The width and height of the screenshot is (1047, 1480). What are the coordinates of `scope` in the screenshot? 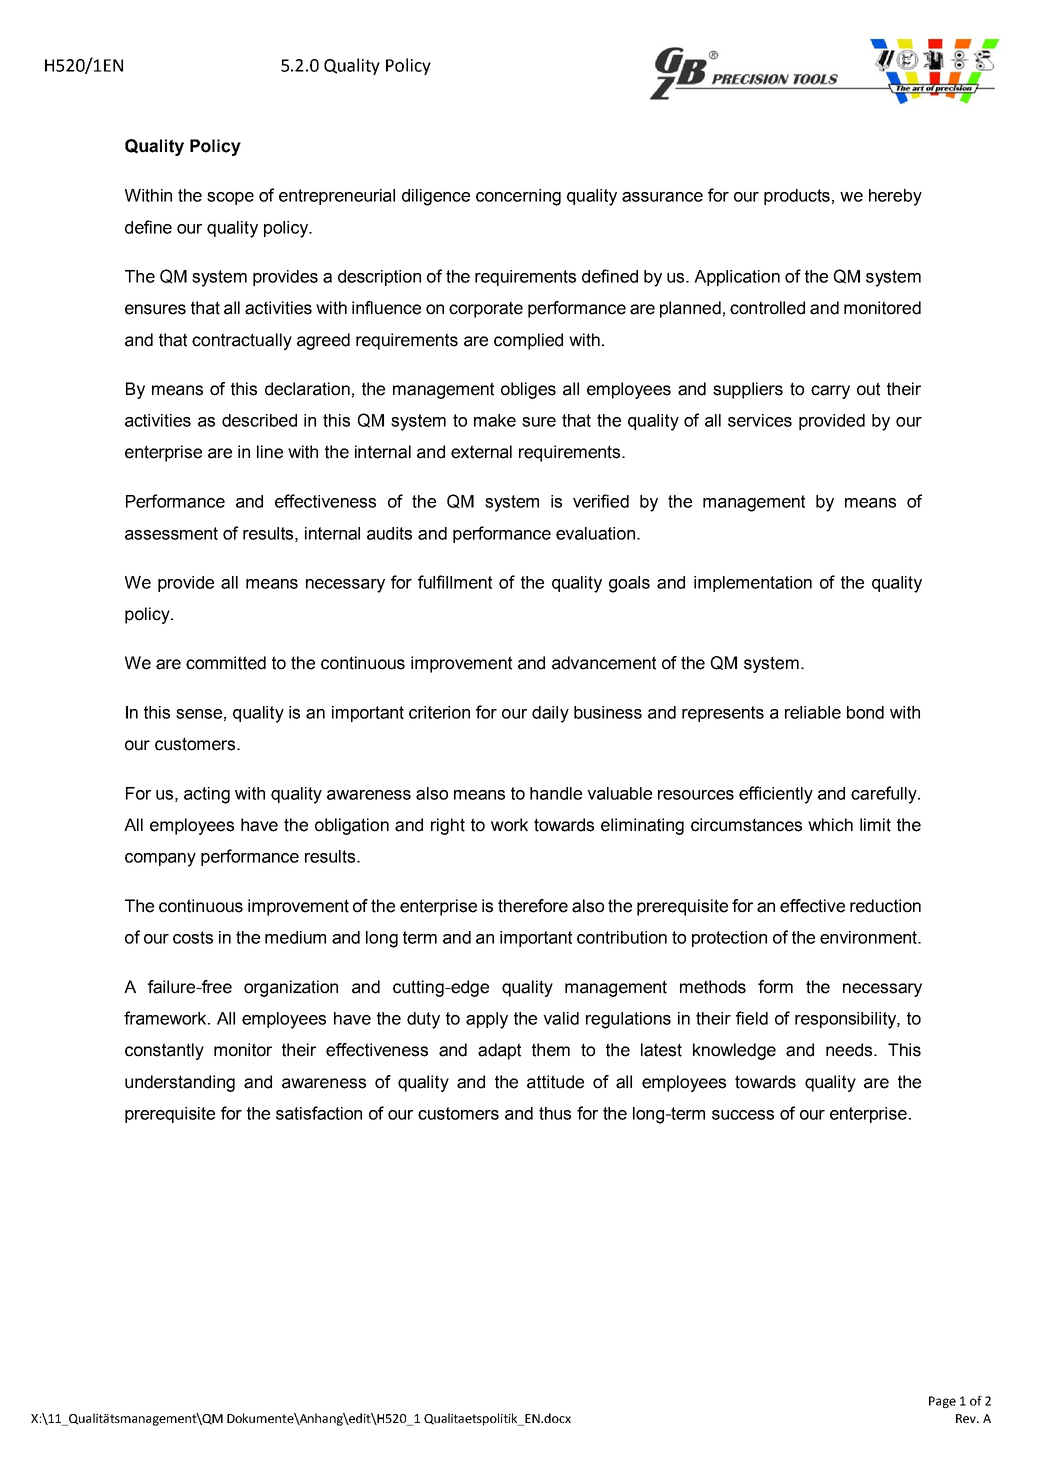 It's located at (230, 198).
